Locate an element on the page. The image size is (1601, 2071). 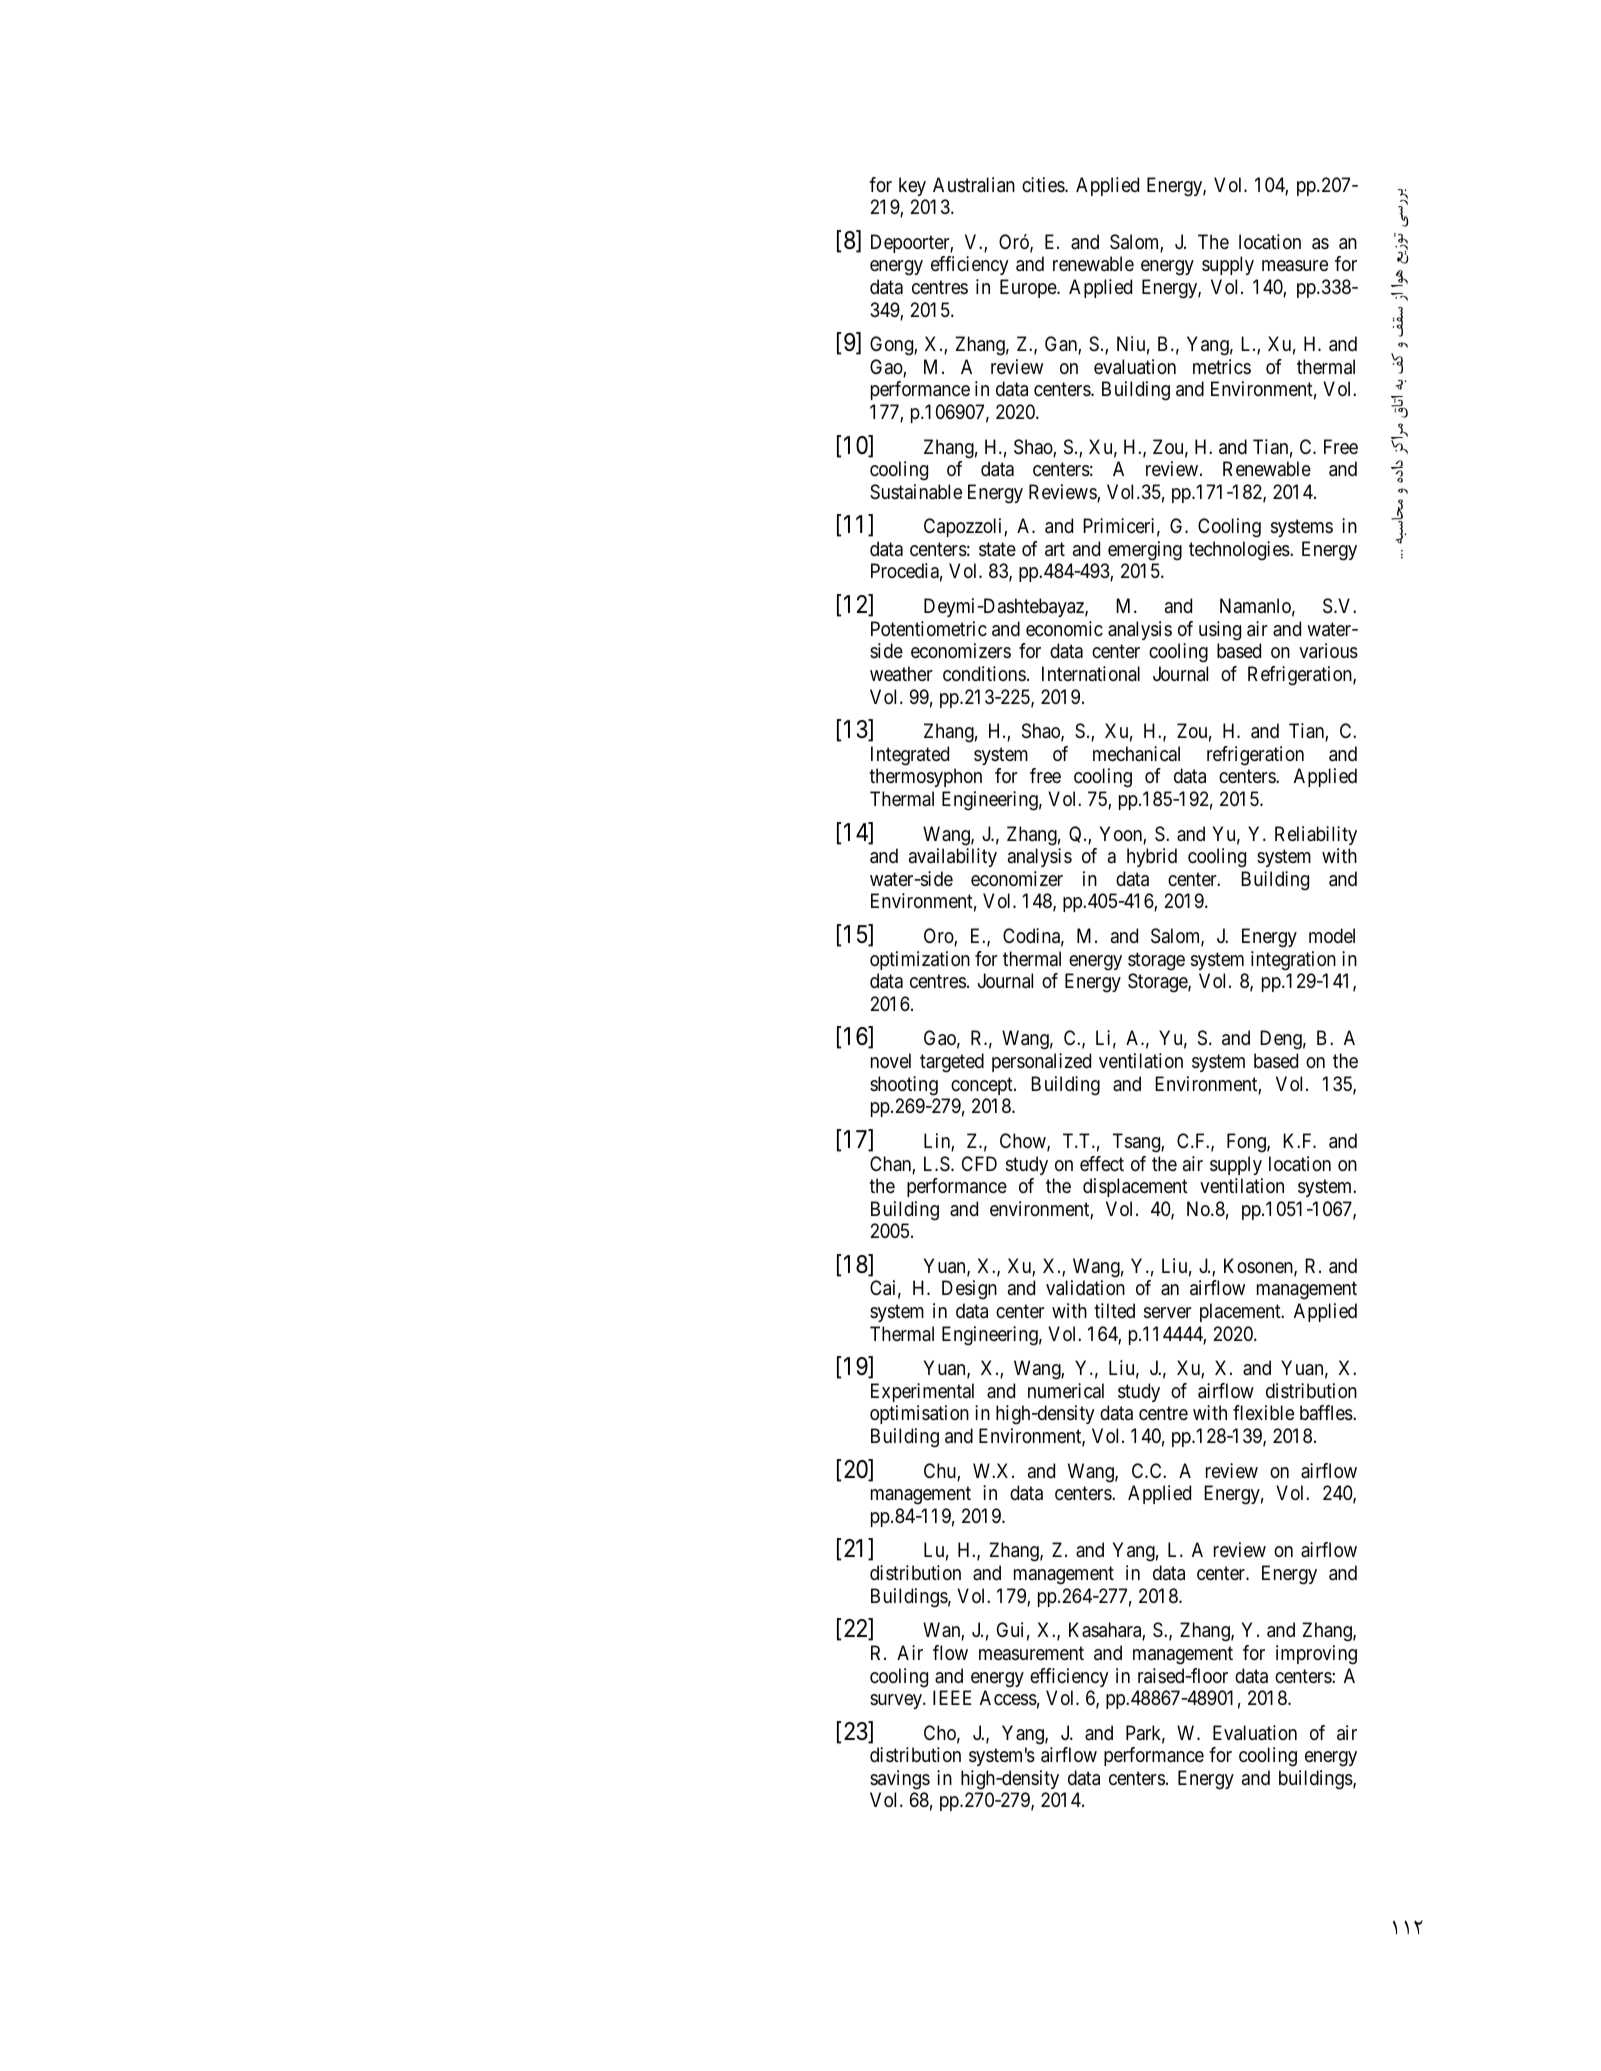
Potentiometric is located at coordinates (929, 628).
